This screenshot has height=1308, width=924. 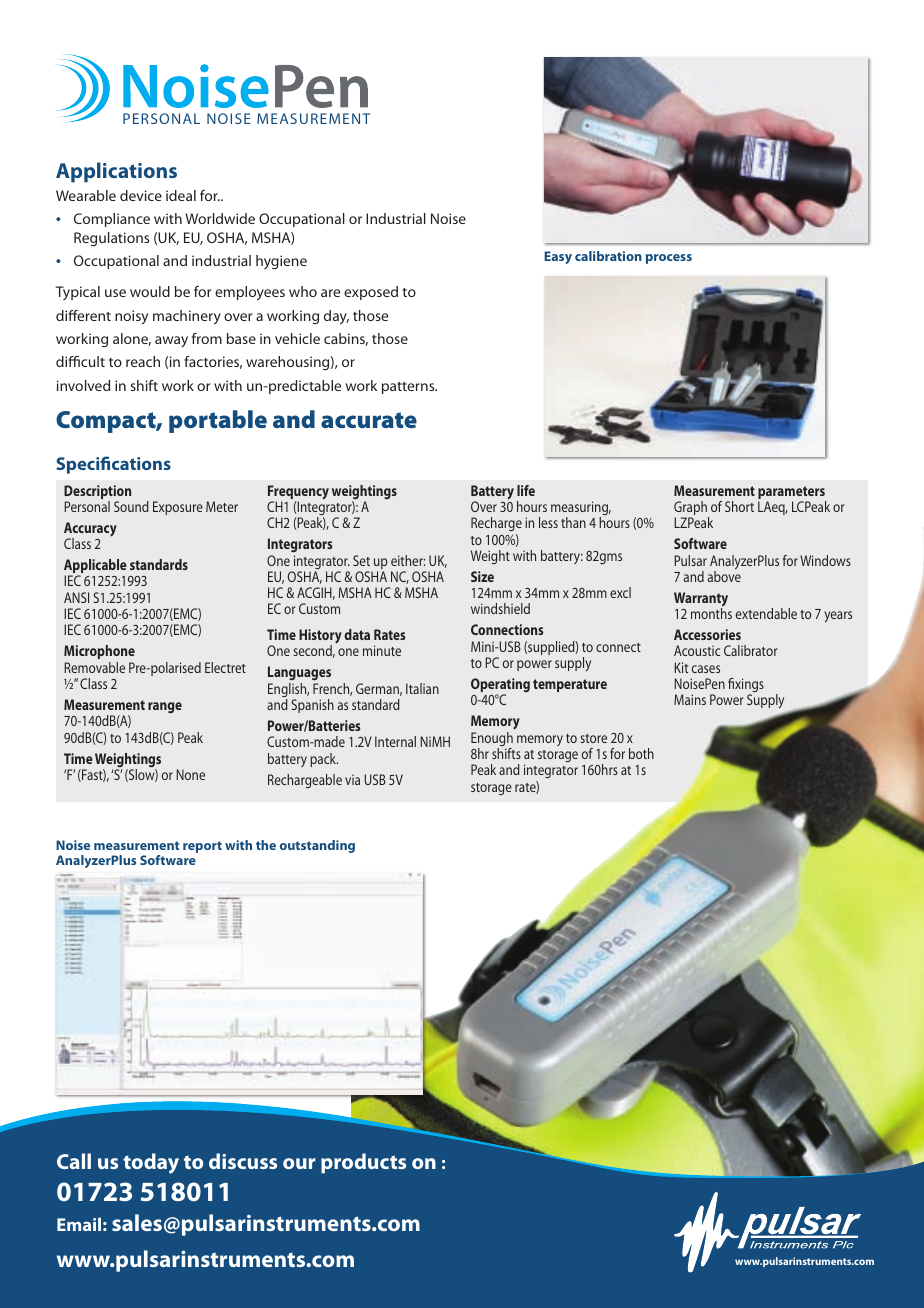 I want to click on report, so click(x=202, y=847).
